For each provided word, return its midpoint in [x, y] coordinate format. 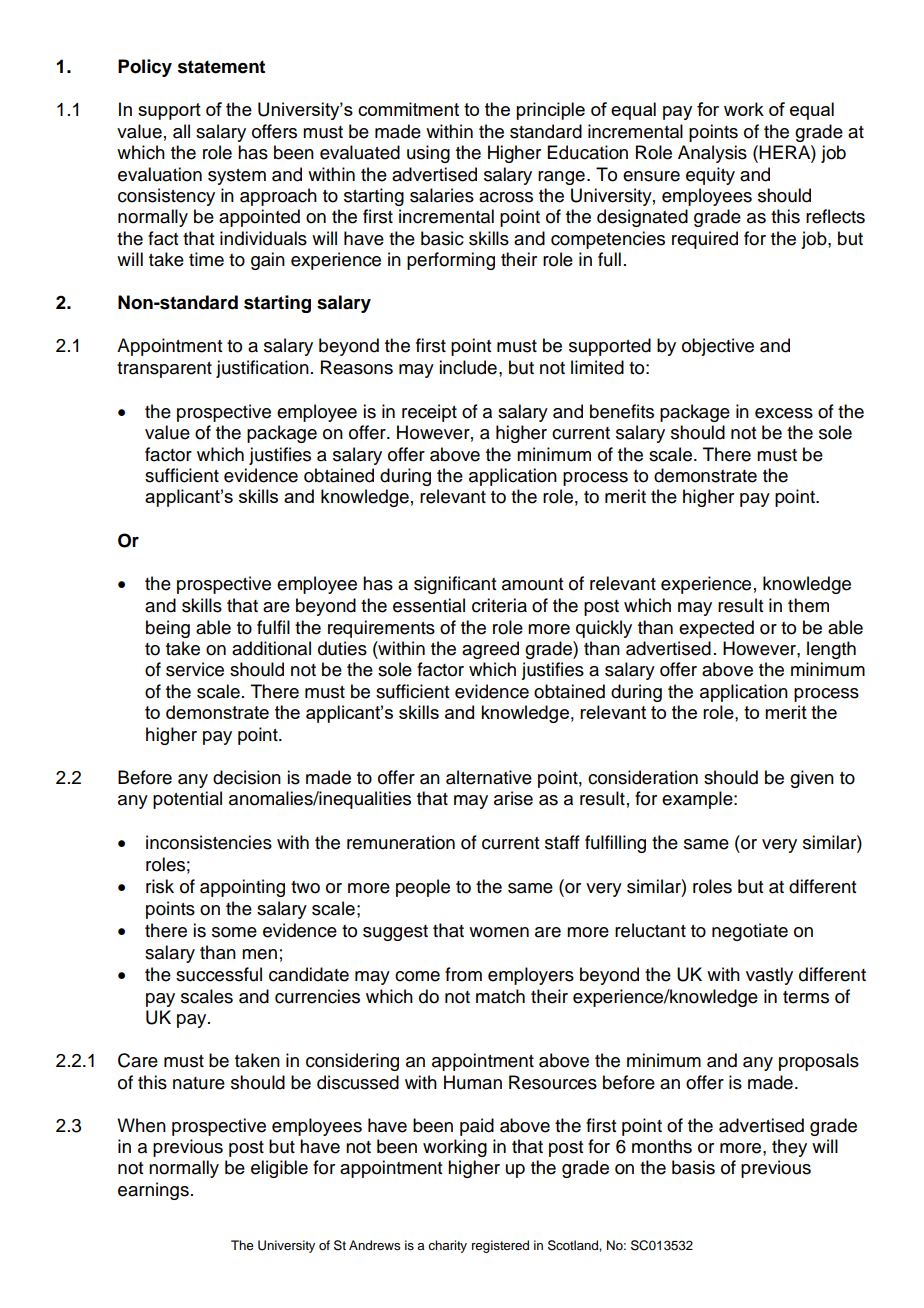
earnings [153, 1191]
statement [221, 67]
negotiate [750, 932]
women [499, 932]
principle [550, 111]
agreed [490, 650]
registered [500, 1246]
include [468, 367]
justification [262, 369]
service [195, 669]
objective [718, 347]
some [234, 932]
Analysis [712, 154]
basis [693, 1167]
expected [716, 629]
